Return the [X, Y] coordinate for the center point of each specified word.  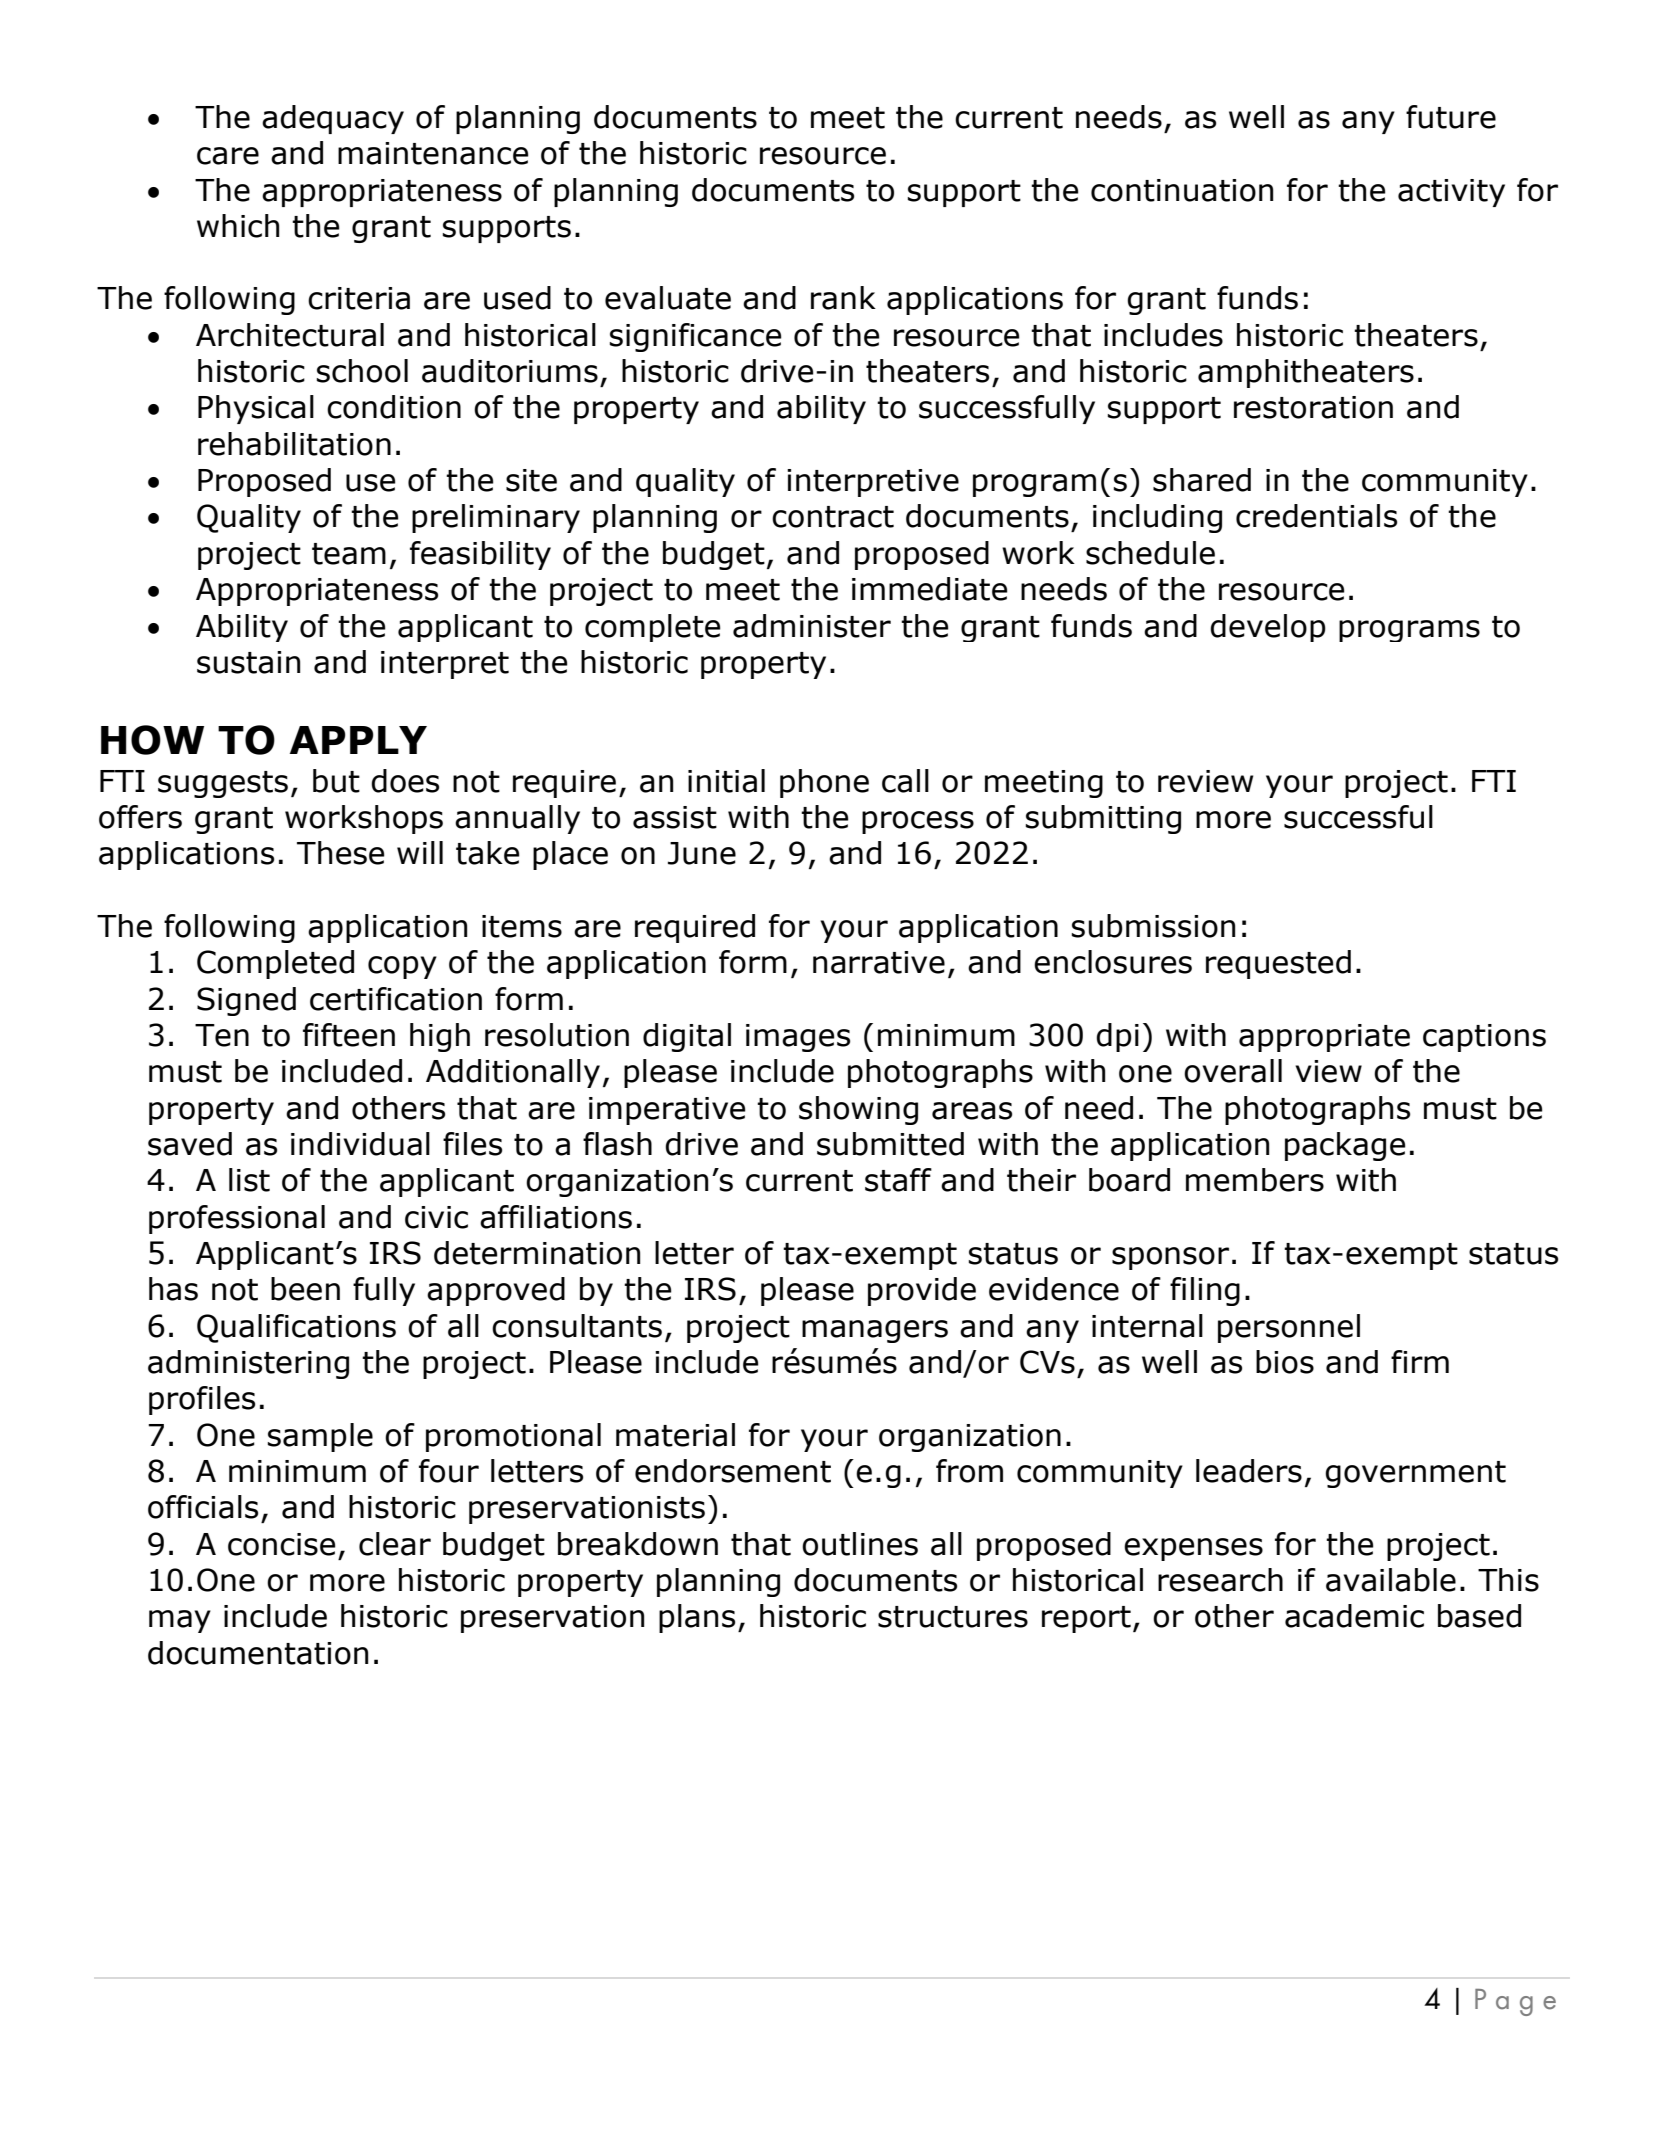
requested [1278, 964]
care [228, 156]
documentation [258, 1653]
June [702, 853]
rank [843, 298]
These [341, 853]
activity [1451, 193]
